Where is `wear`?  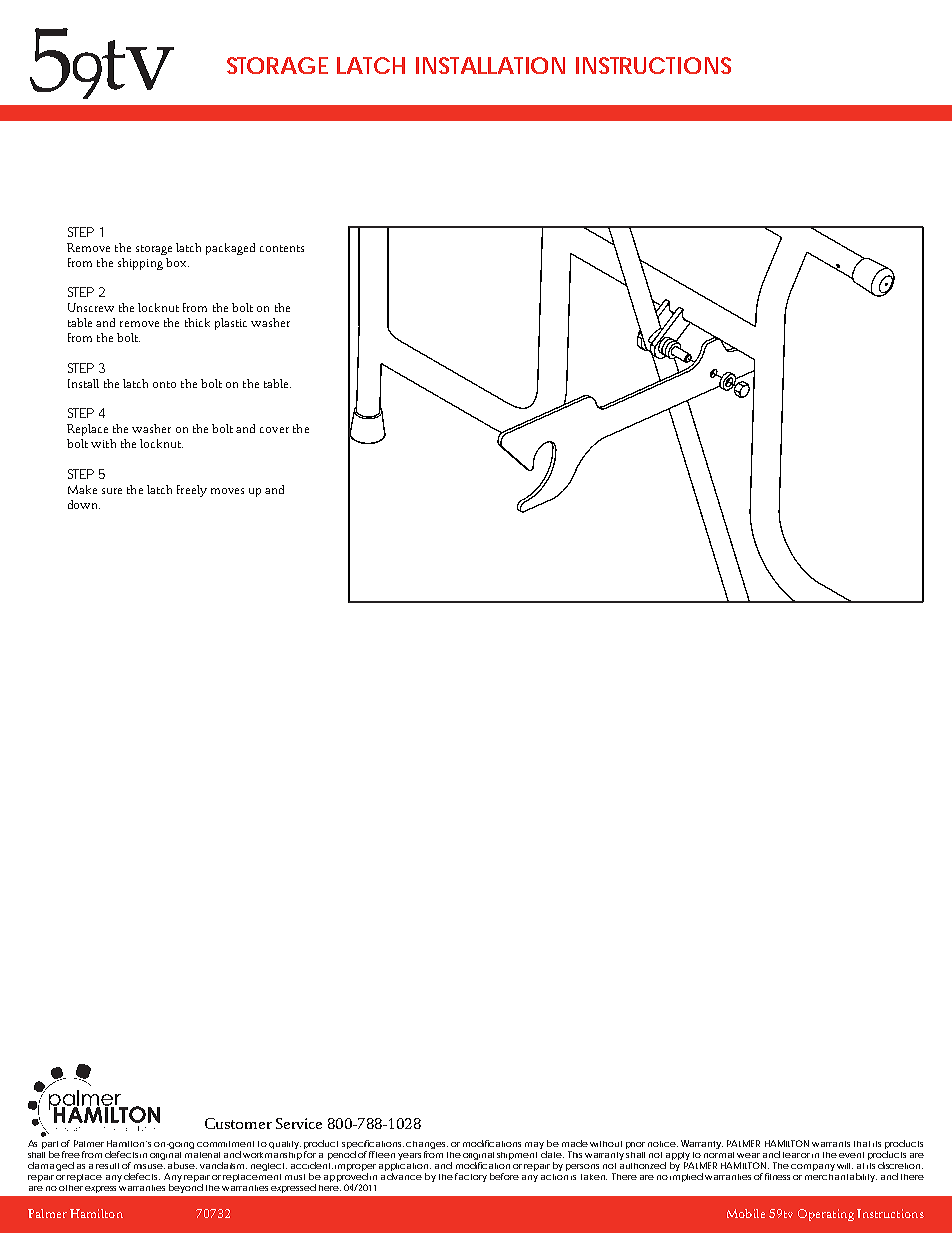
wear is located at coordinates (748, 1155).
